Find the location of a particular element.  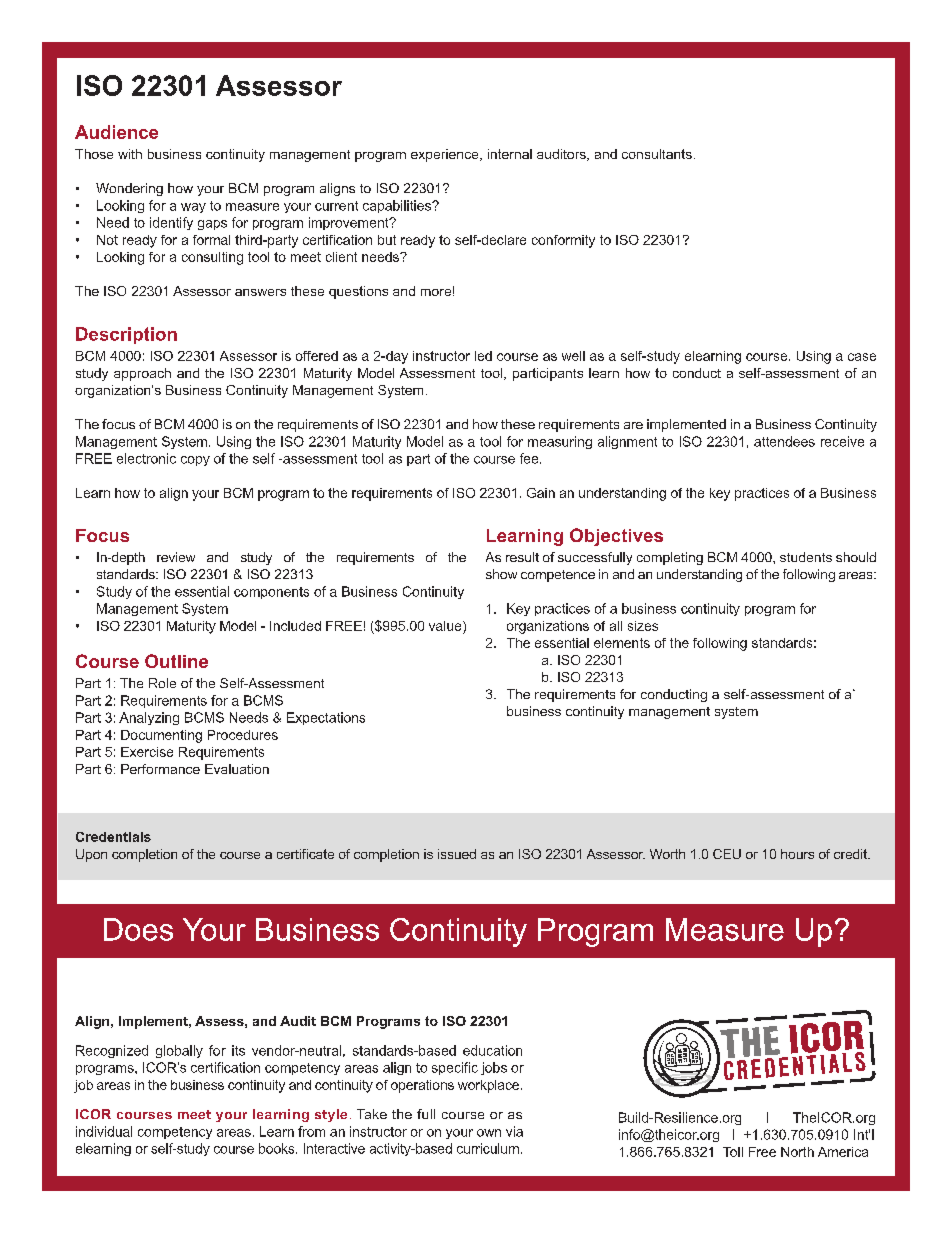

consultants is located at coordinates (657, 154).
